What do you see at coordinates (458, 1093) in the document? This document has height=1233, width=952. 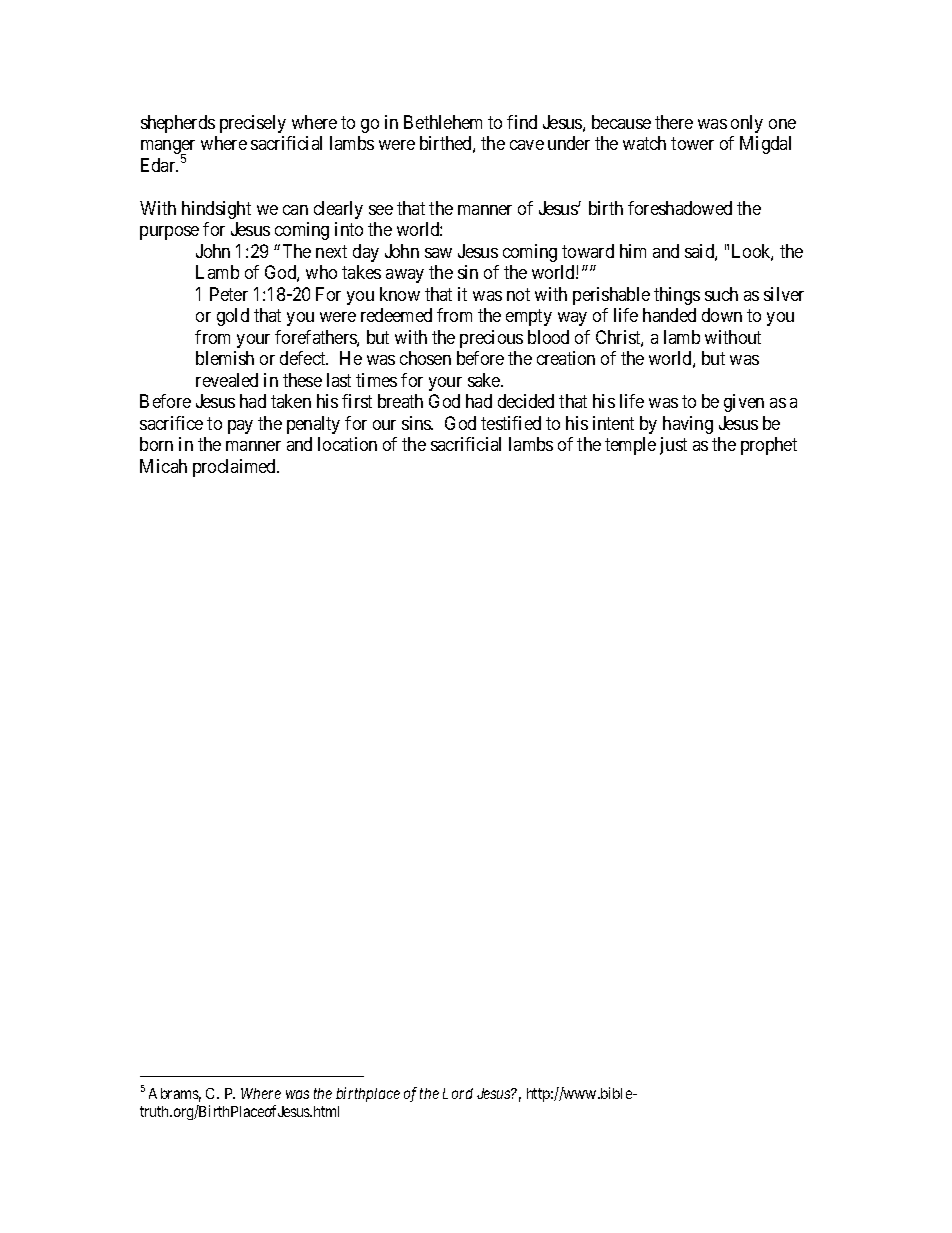 I see `Lord` at bounding box center [458, 1093].
